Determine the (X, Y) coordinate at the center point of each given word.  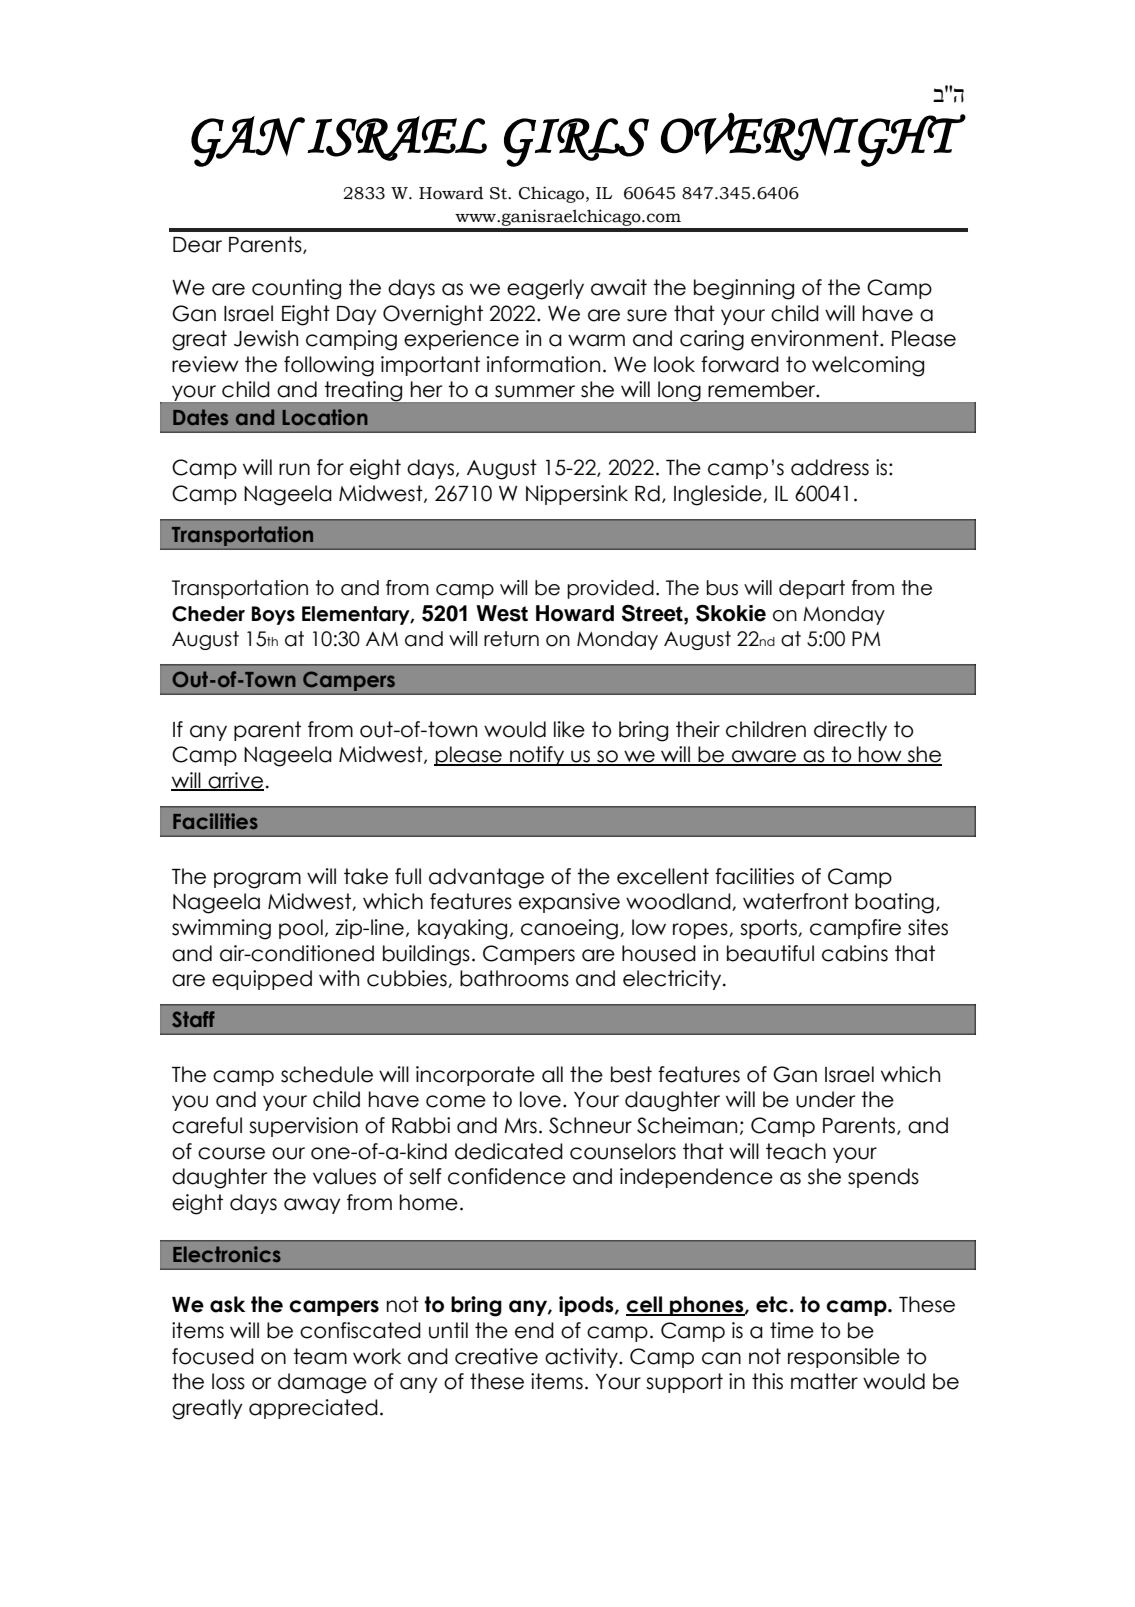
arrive (235, 781)
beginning (744, 289)
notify (537, 756)
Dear (197, 245)
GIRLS (576, 142)
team (320, 1356)
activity (582, 1358)
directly (850, 731)
